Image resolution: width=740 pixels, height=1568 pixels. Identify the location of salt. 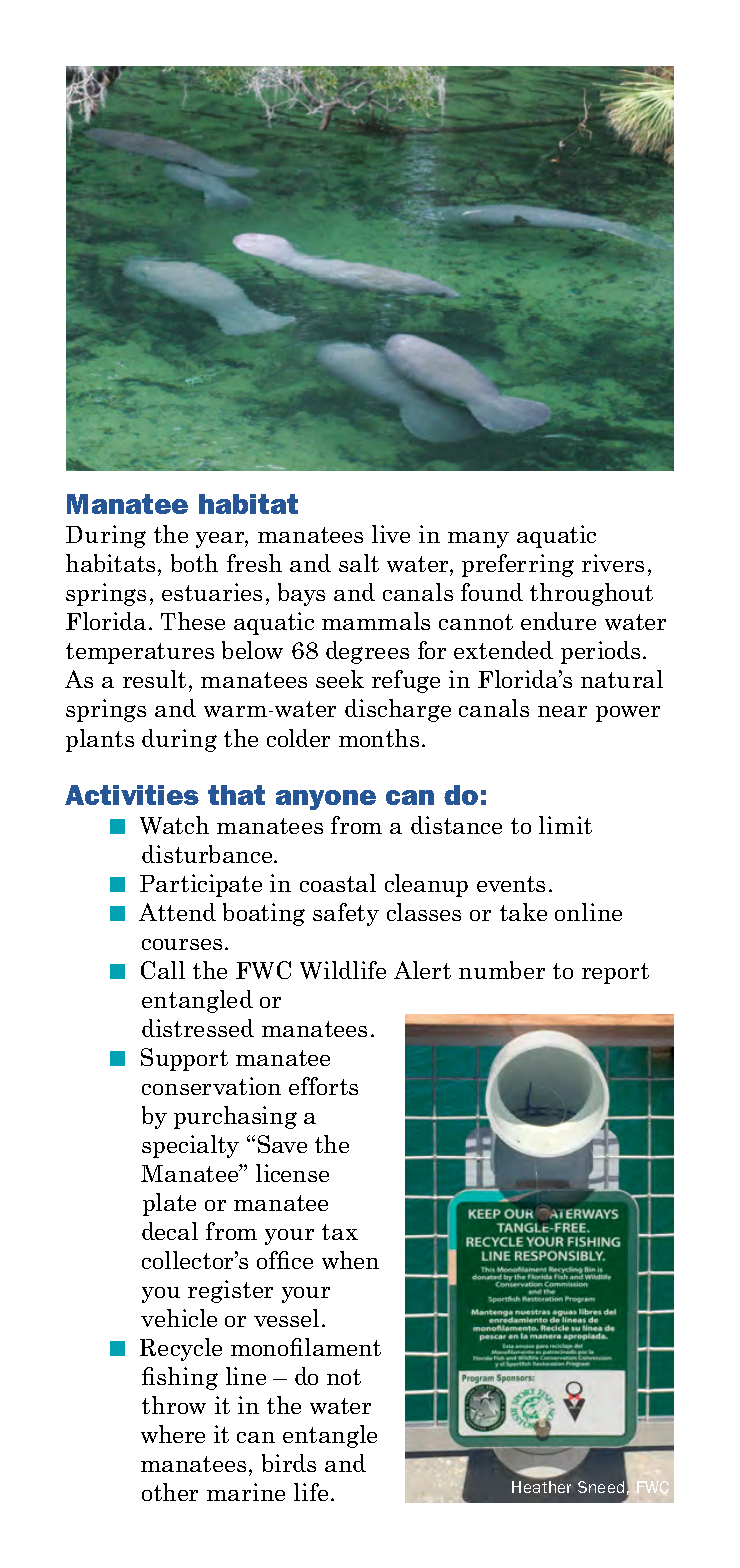
(359, 563).
